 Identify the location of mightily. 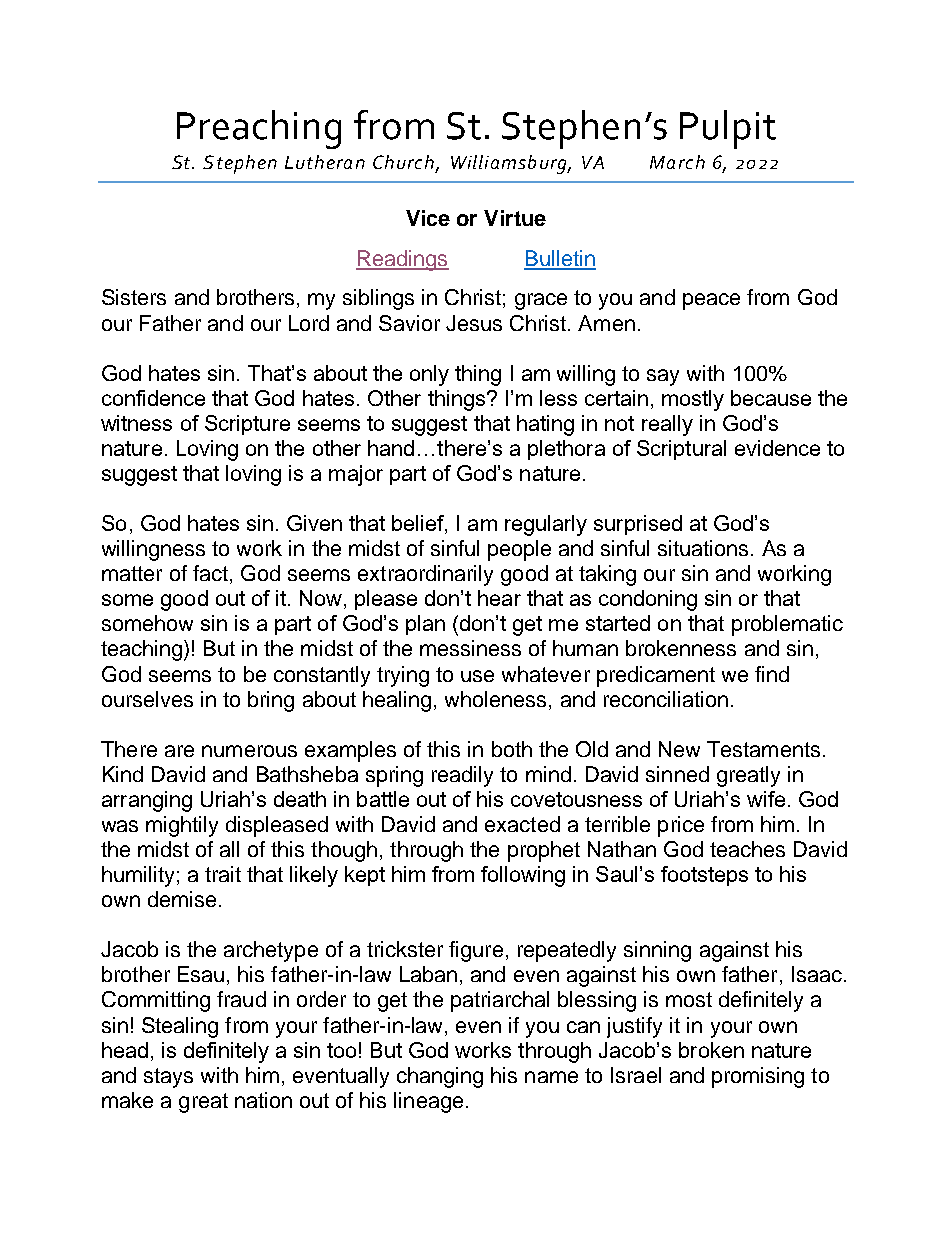
(182, 826).
